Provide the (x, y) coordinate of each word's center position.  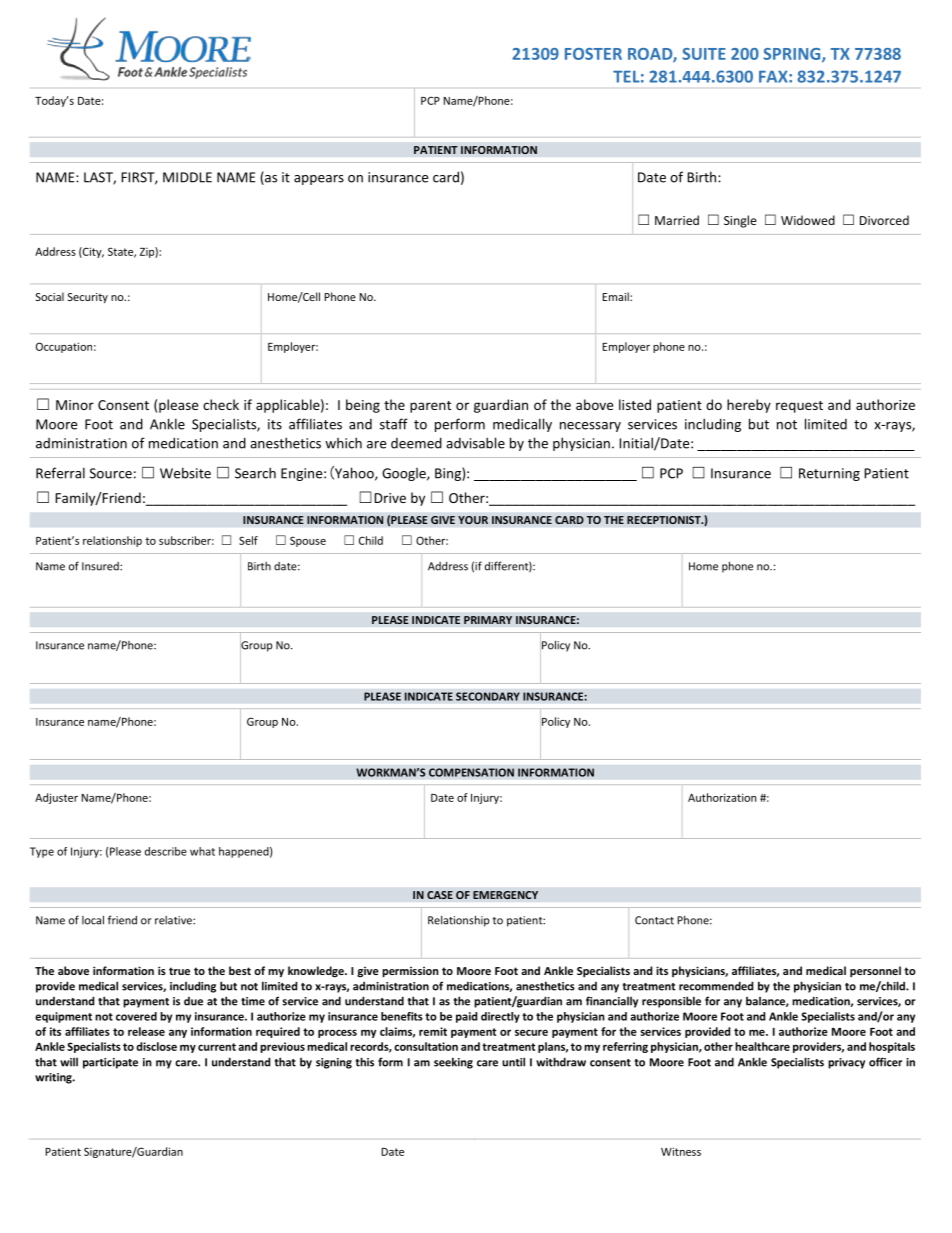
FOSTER (593, 54)
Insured (101, 566)
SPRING (793, 55)
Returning (829, 474)
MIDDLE (187, 177)
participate (110, 1063)
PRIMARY (488, 620)
